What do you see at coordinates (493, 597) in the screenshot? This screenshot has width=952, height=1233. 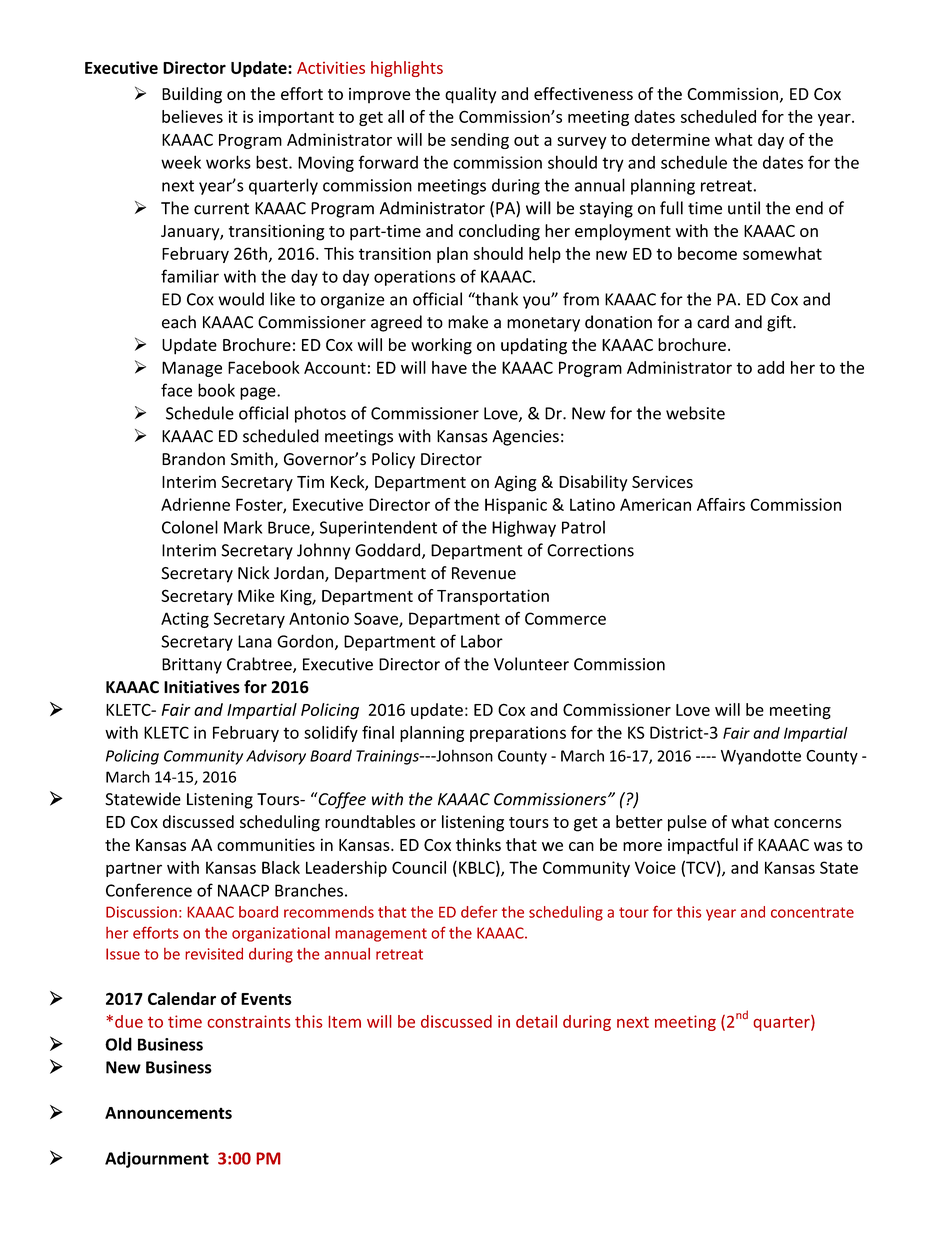 I see `Transportation` at bounding box center [493, 597].
